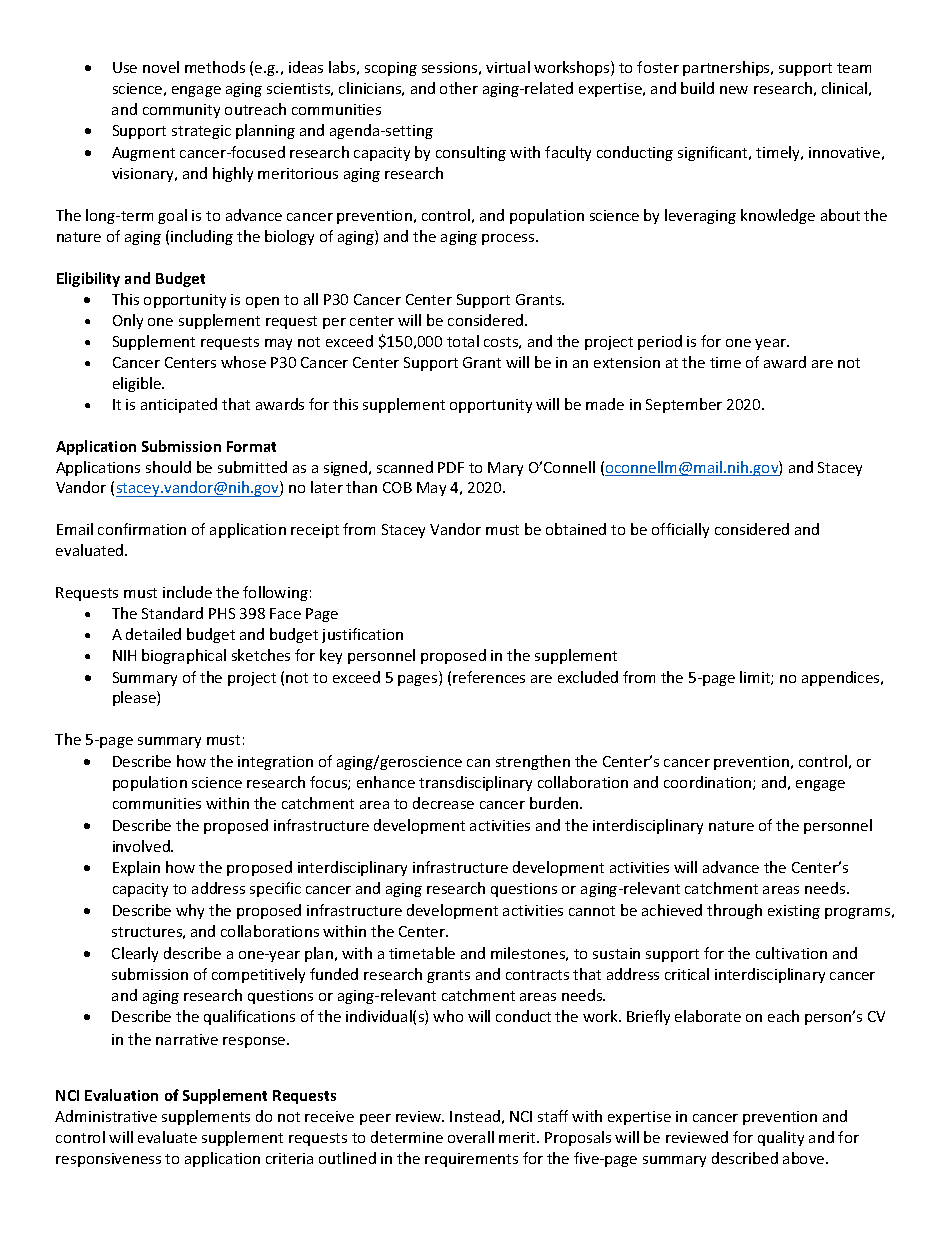 Image resolution: width=952 pixels, height=1233 pixels. I want to click on Explain, so click(136, 868).
